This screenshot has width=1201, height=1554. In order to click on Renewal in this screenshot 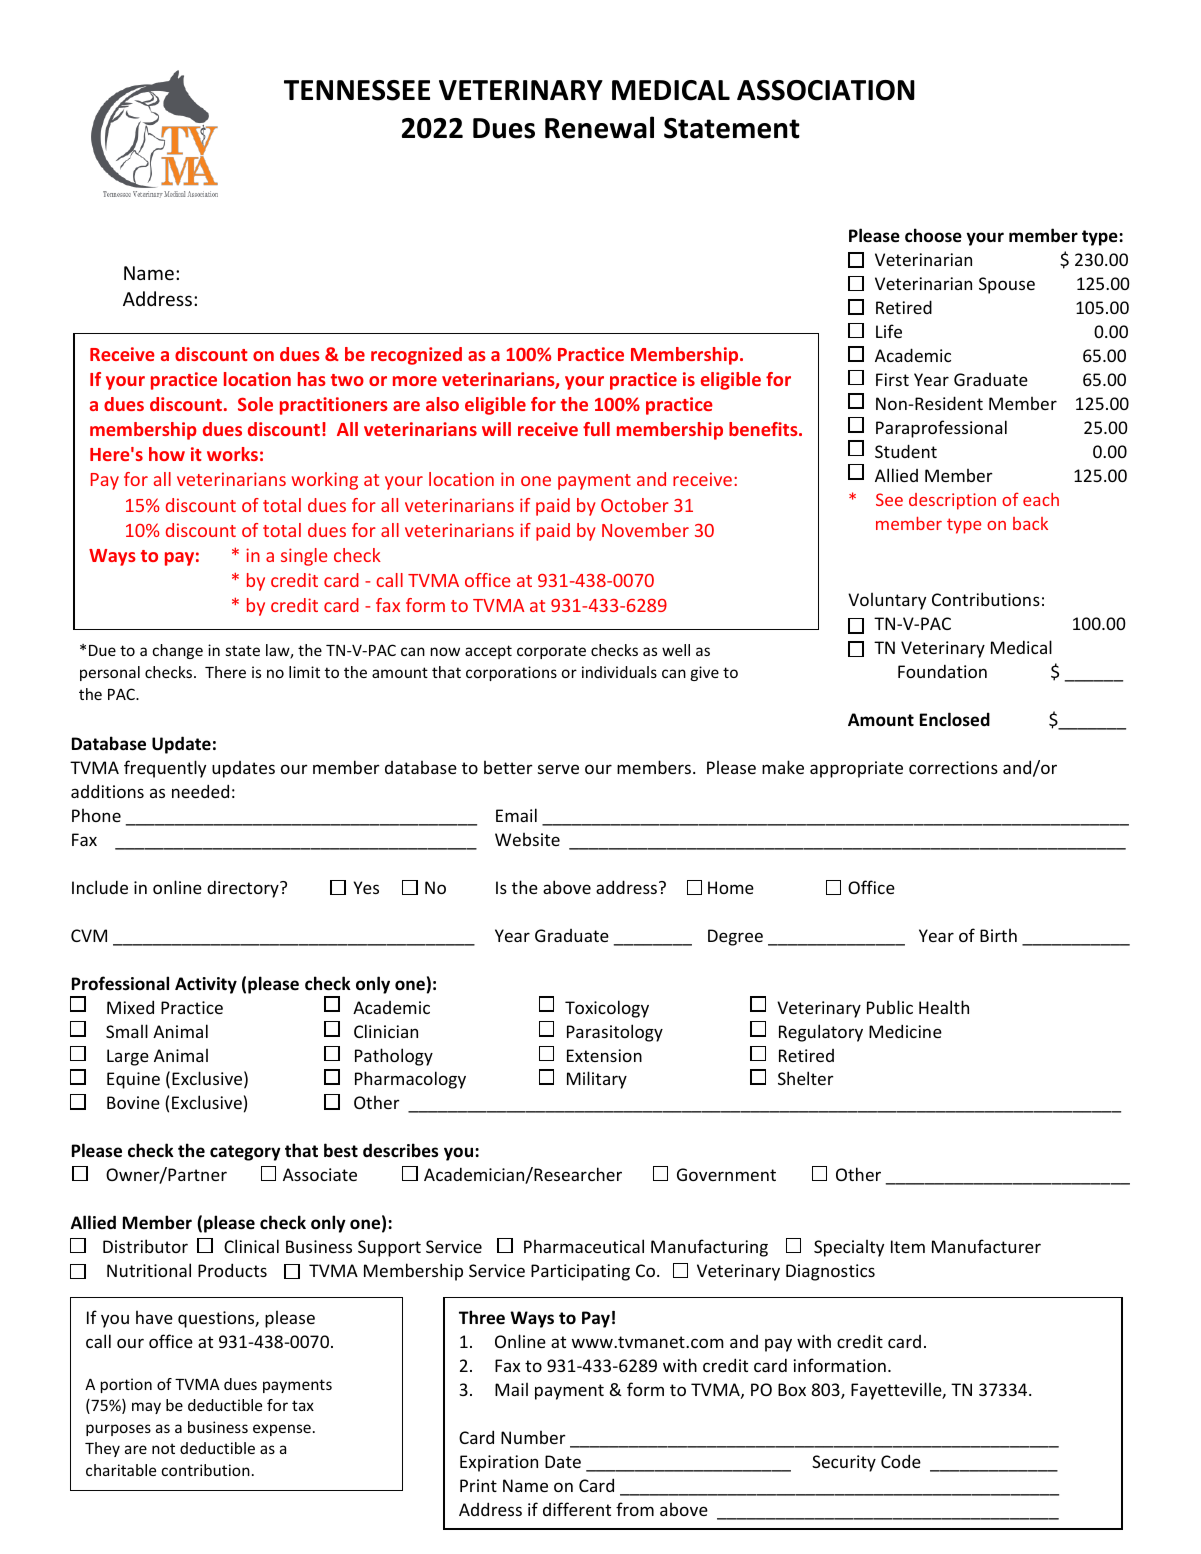, I will do `click(599, 127)`.
